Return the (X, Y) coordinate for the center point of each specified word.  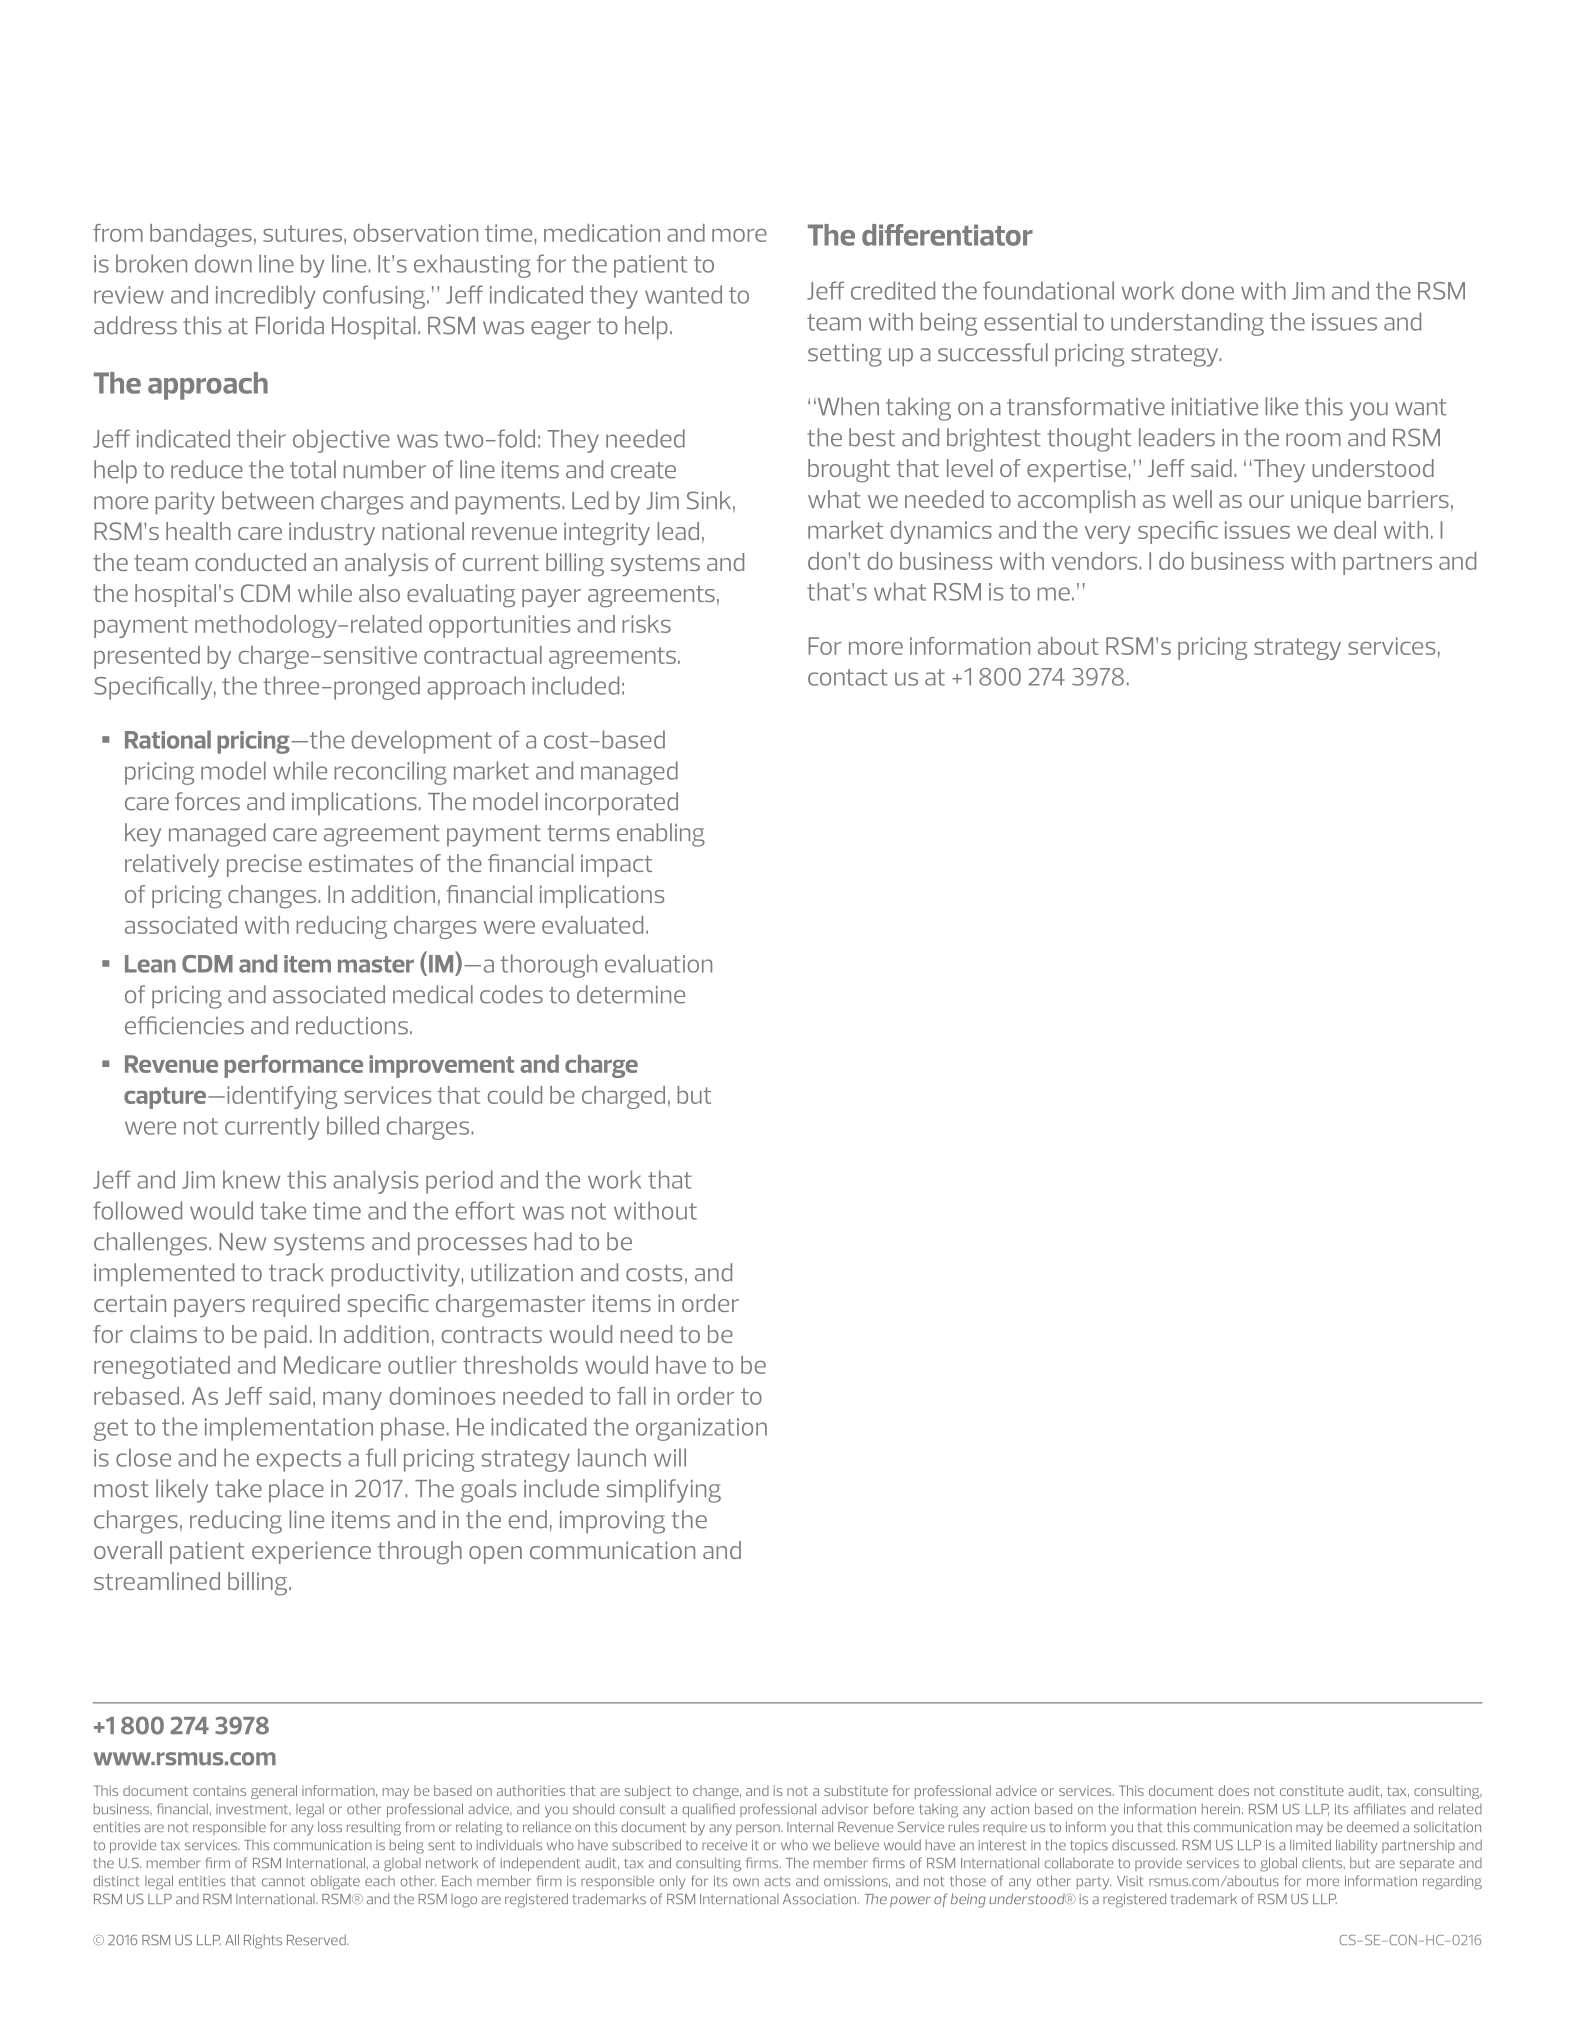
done (1208, 290)
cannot (283, 1881)
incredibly (265, 297)
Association (821, 1899)
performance (293, 1066)
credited (893, 290)
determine (631, 994)
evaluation (658, 963)
